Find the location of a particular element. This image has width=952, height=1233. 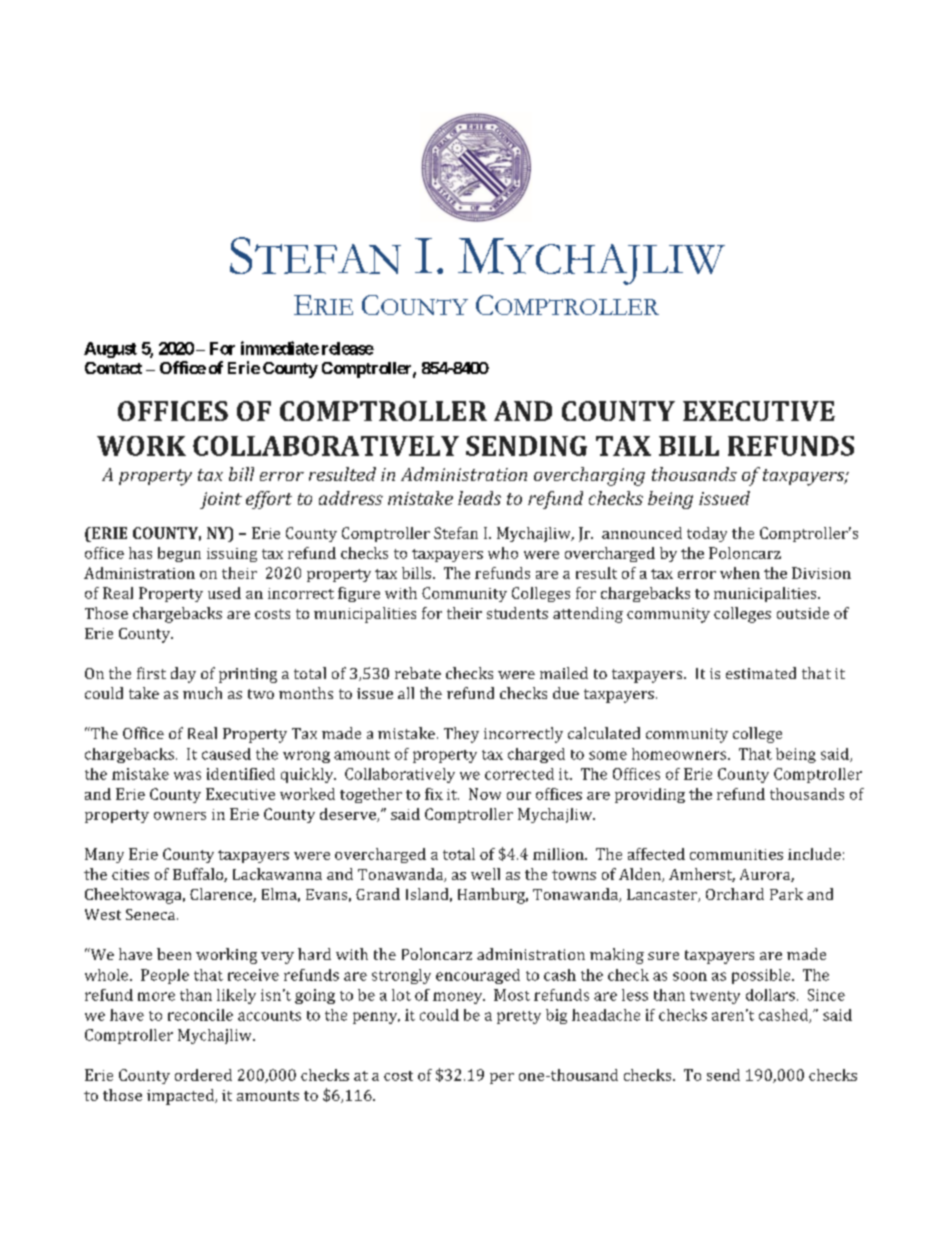

Park is located at coordinates (786, 894).
